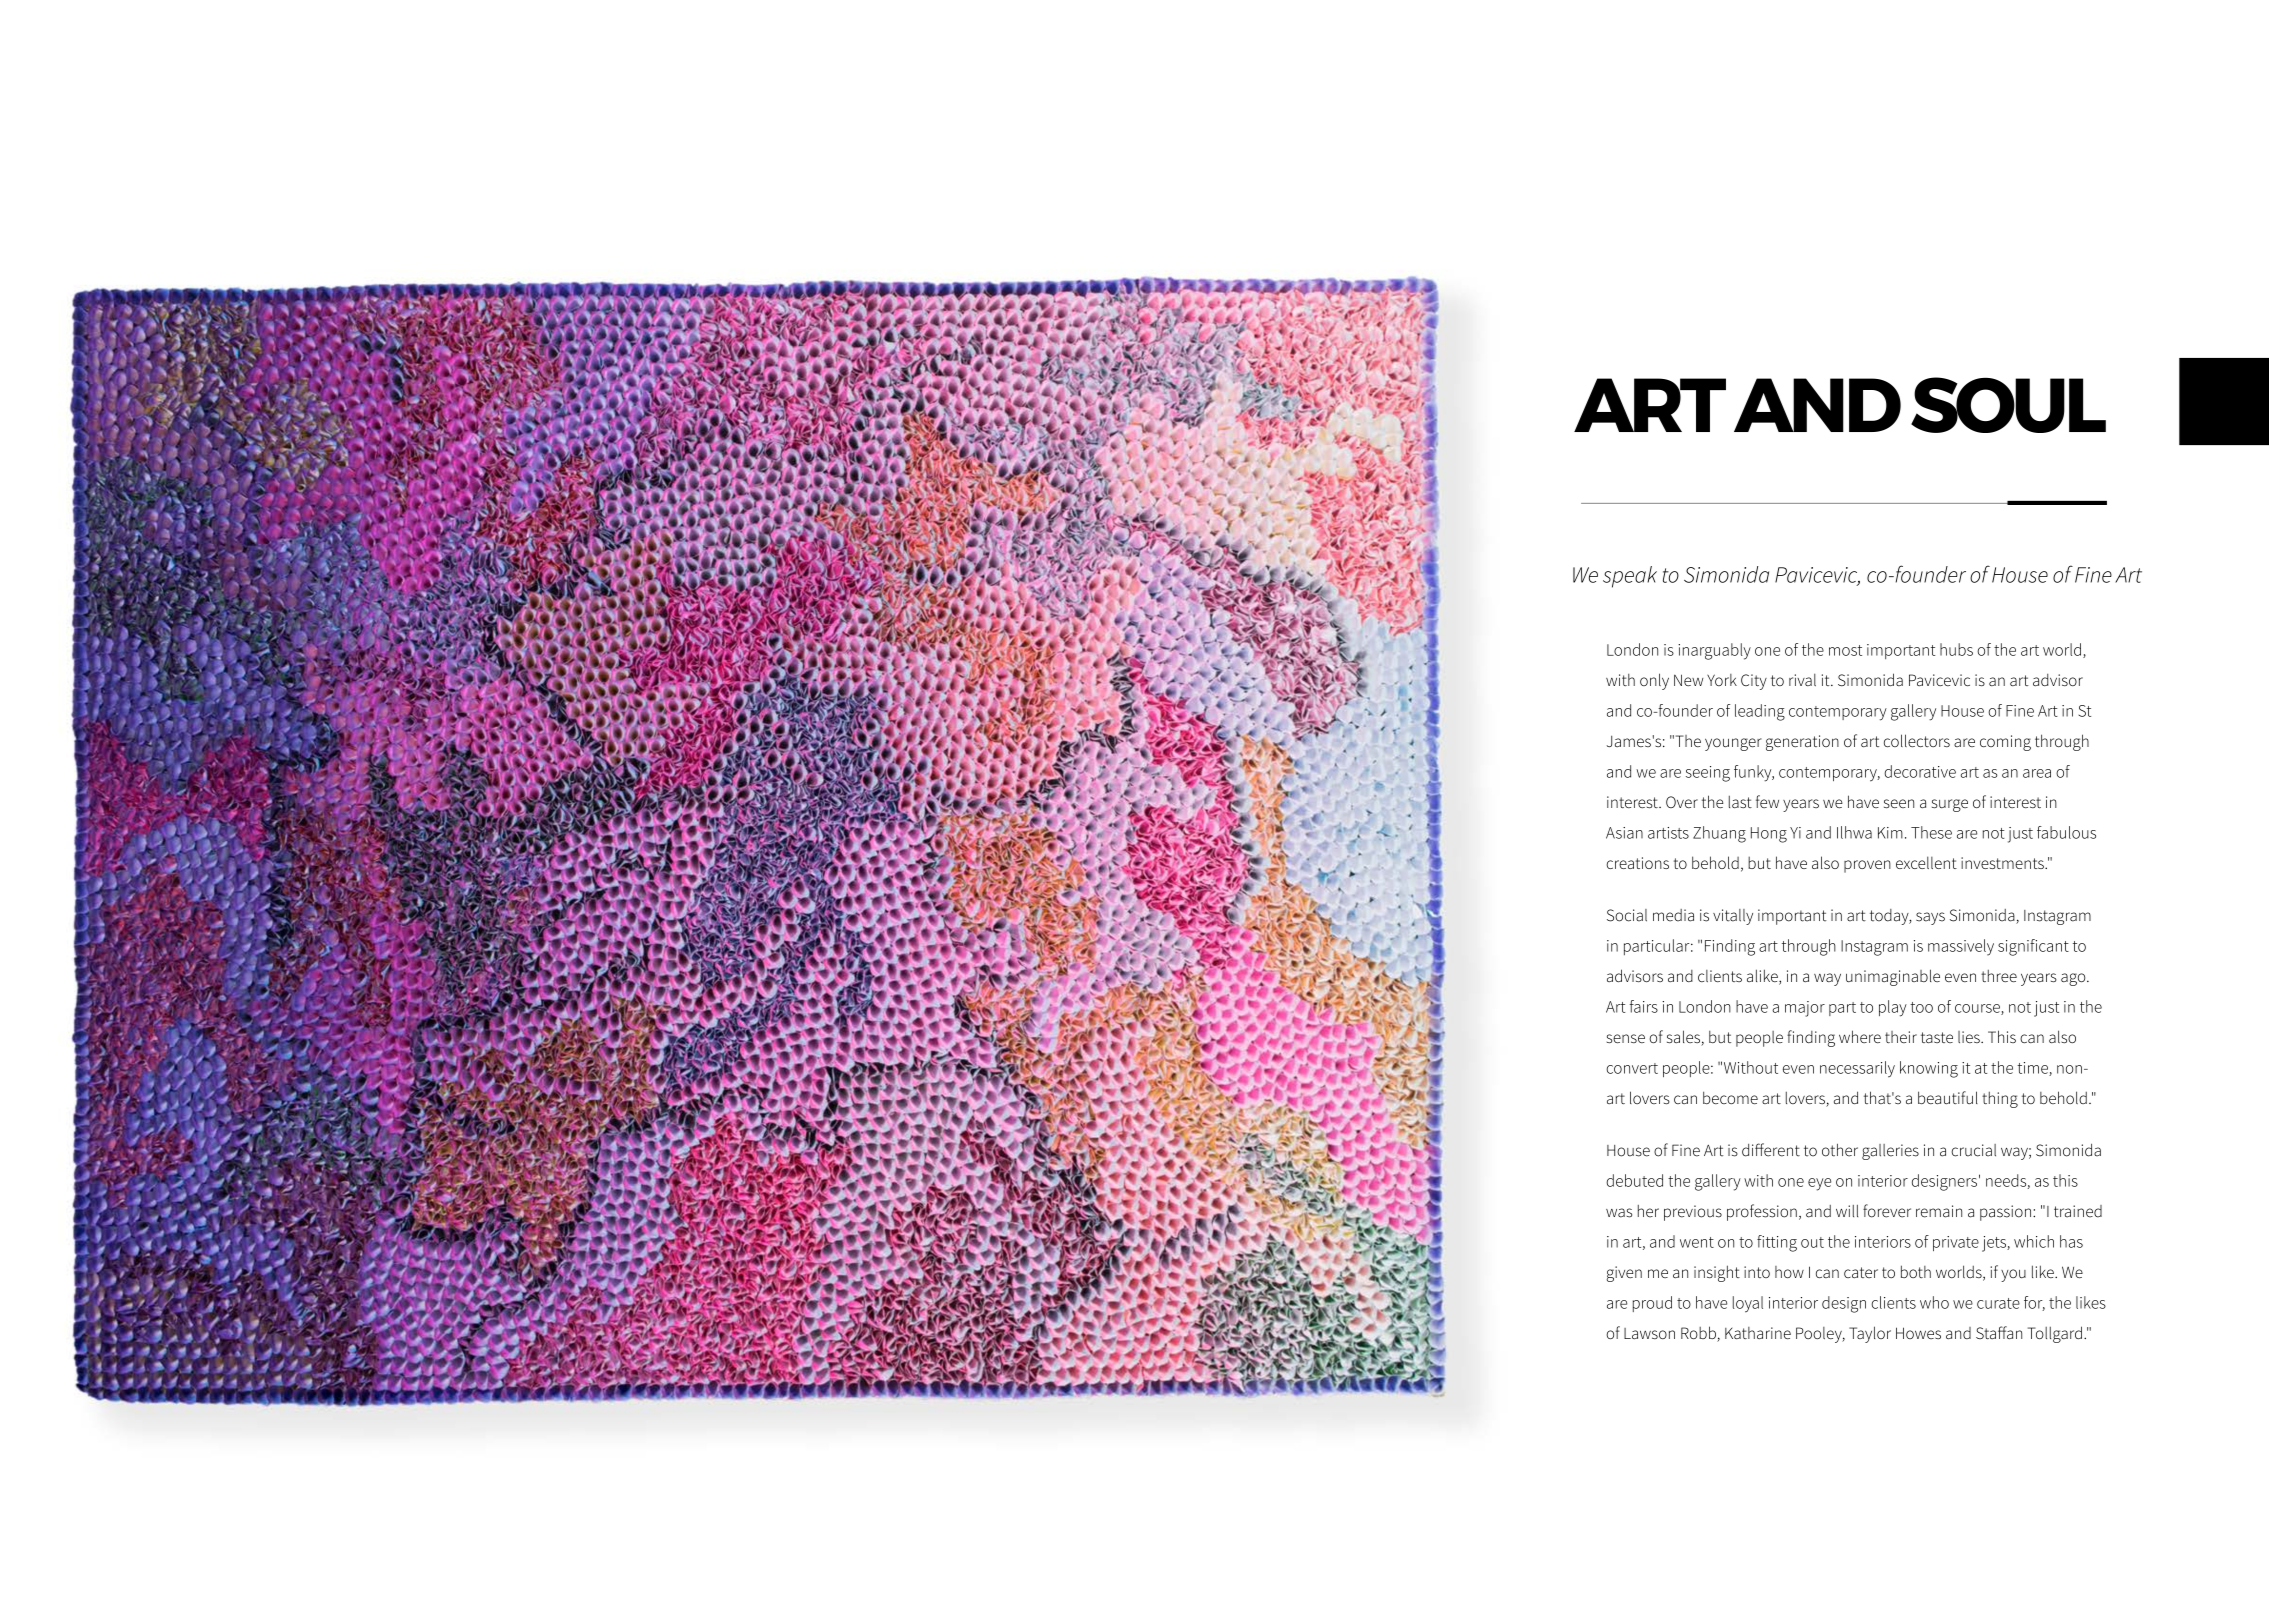 This screenshot has width=2269, height=1604. What do you see at coordinates (1998, 1303) in the screenshot?
I see `curate` at bounding box center [1998, 1303].
